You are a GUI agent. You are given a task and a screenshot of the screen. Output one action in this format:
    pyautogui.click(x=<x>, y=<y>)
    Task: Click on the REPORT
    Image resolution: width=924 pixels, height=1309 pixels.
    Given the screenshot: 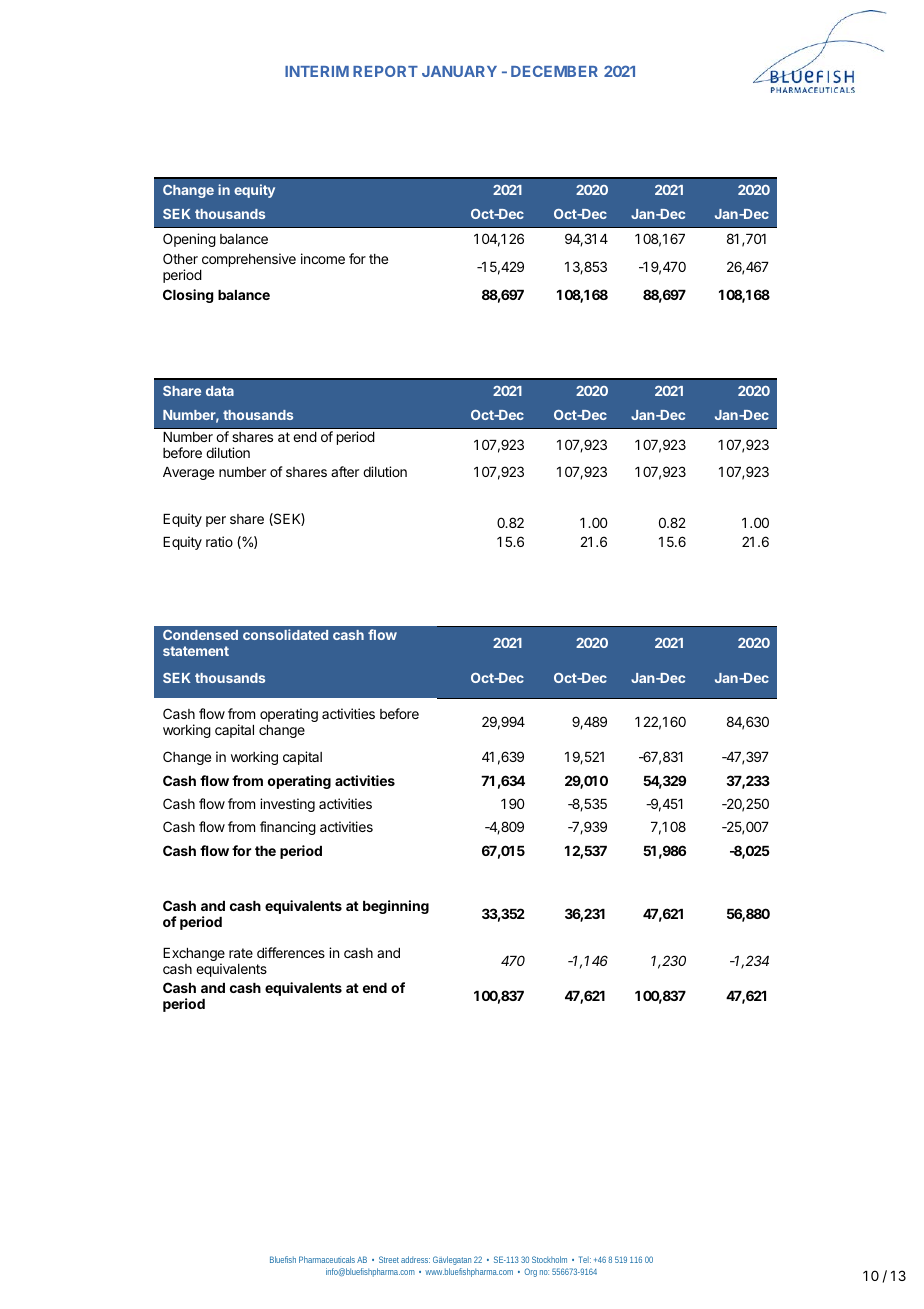 What is the action you would take?
    pyautogui.click(x=385, y=71)
